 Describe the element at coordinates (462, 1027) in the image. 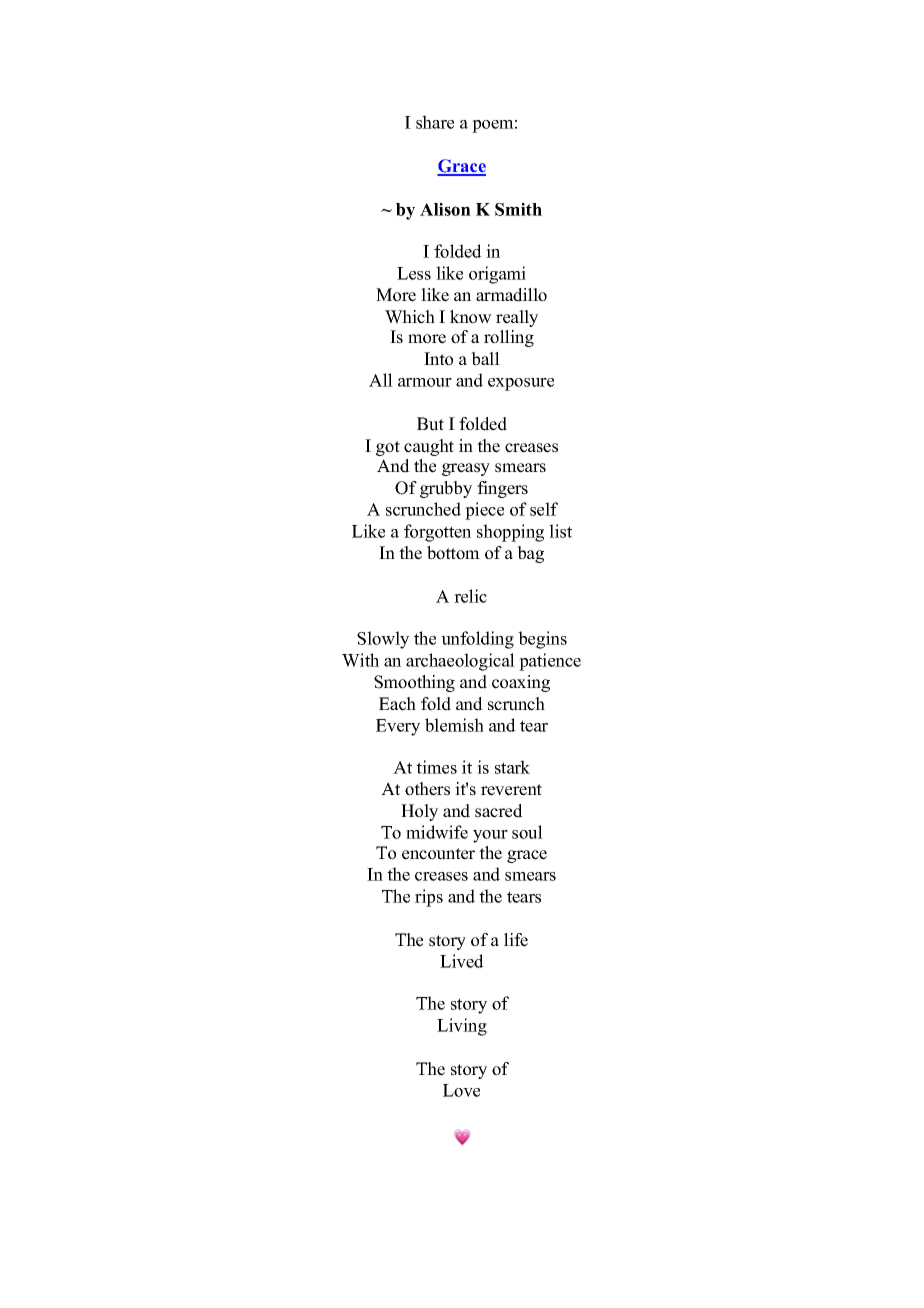

I see `Living` at that location.
